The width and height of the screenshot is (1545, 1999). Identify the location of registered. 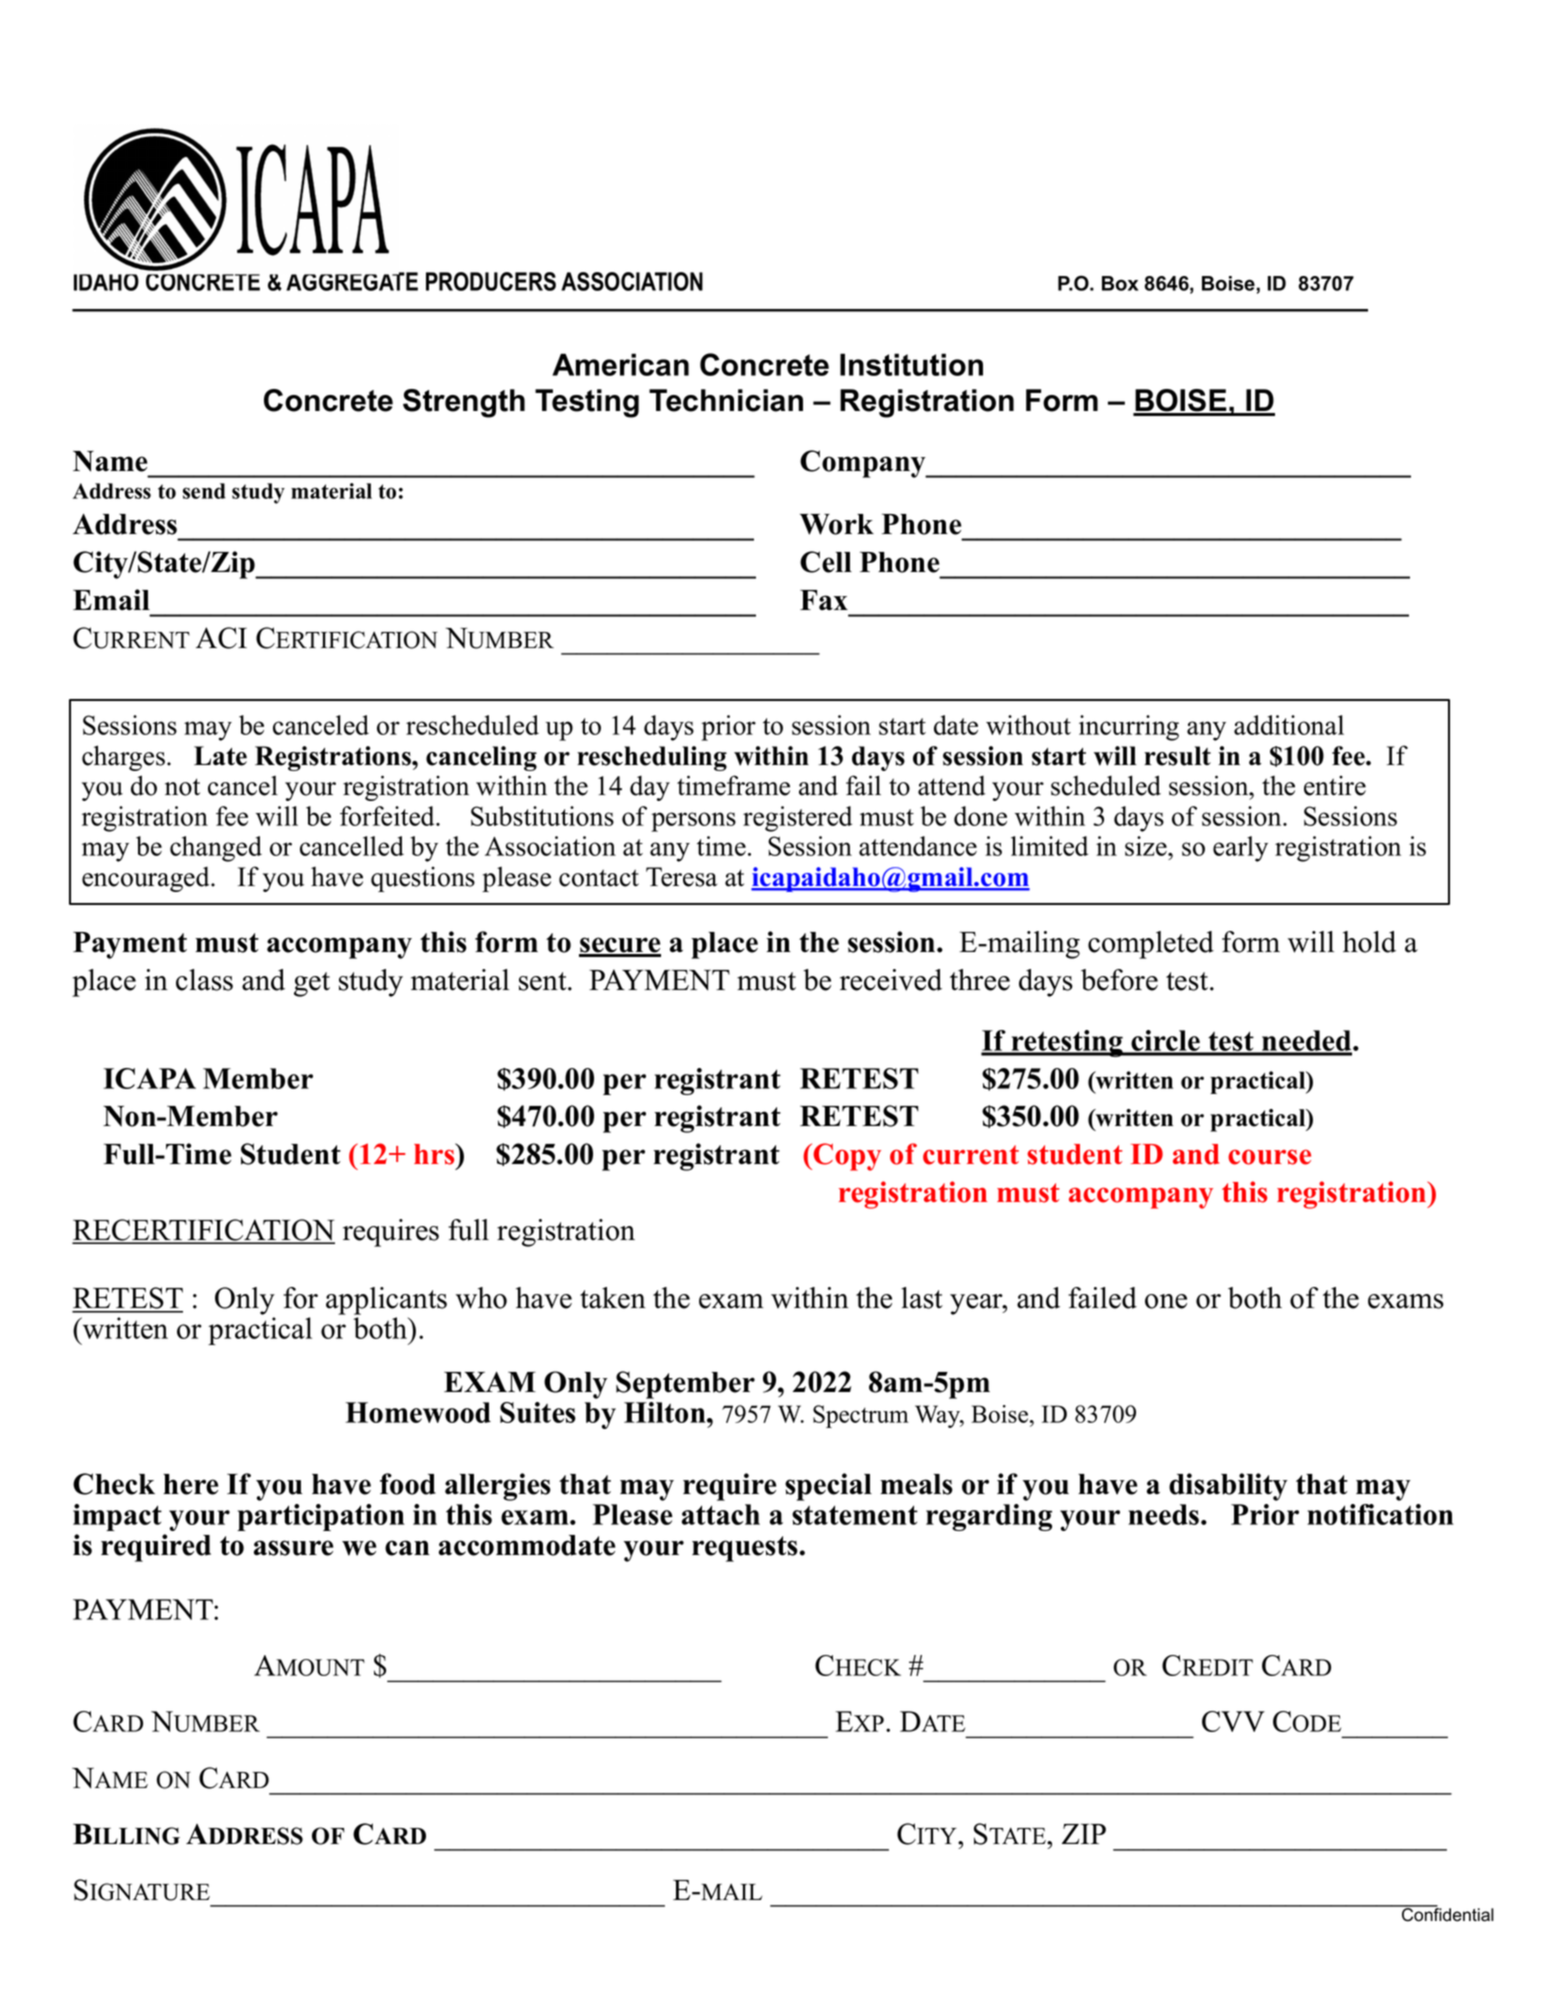
(797, 819).
